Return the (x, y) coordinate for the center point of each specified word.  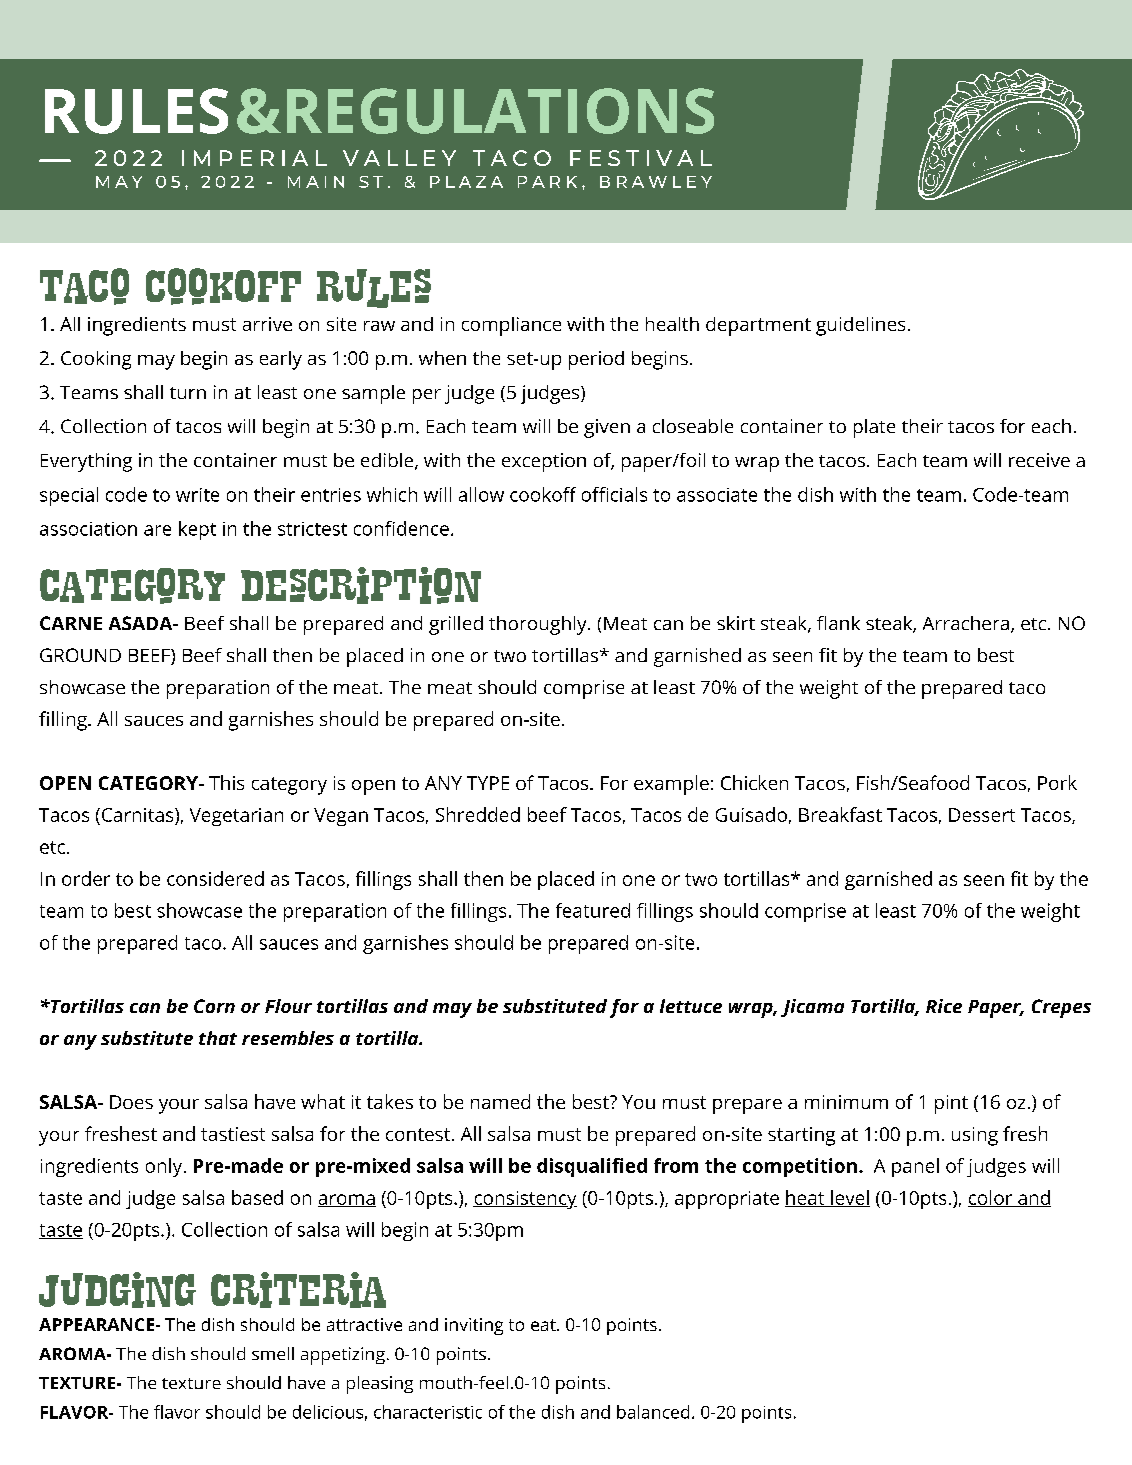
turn (188, 393)
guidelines (860, 326)
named (500, 1101)
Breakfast (840, 814)
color (991, 1198)
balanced (653, 1412)
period (596, 360)
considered (215, 878)
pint (951, 1104)
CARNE (71, 623)
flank (838, 623)
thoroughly (539, 625)
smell (273, 1353)
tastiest (233, 1134)
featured (593, 910)
